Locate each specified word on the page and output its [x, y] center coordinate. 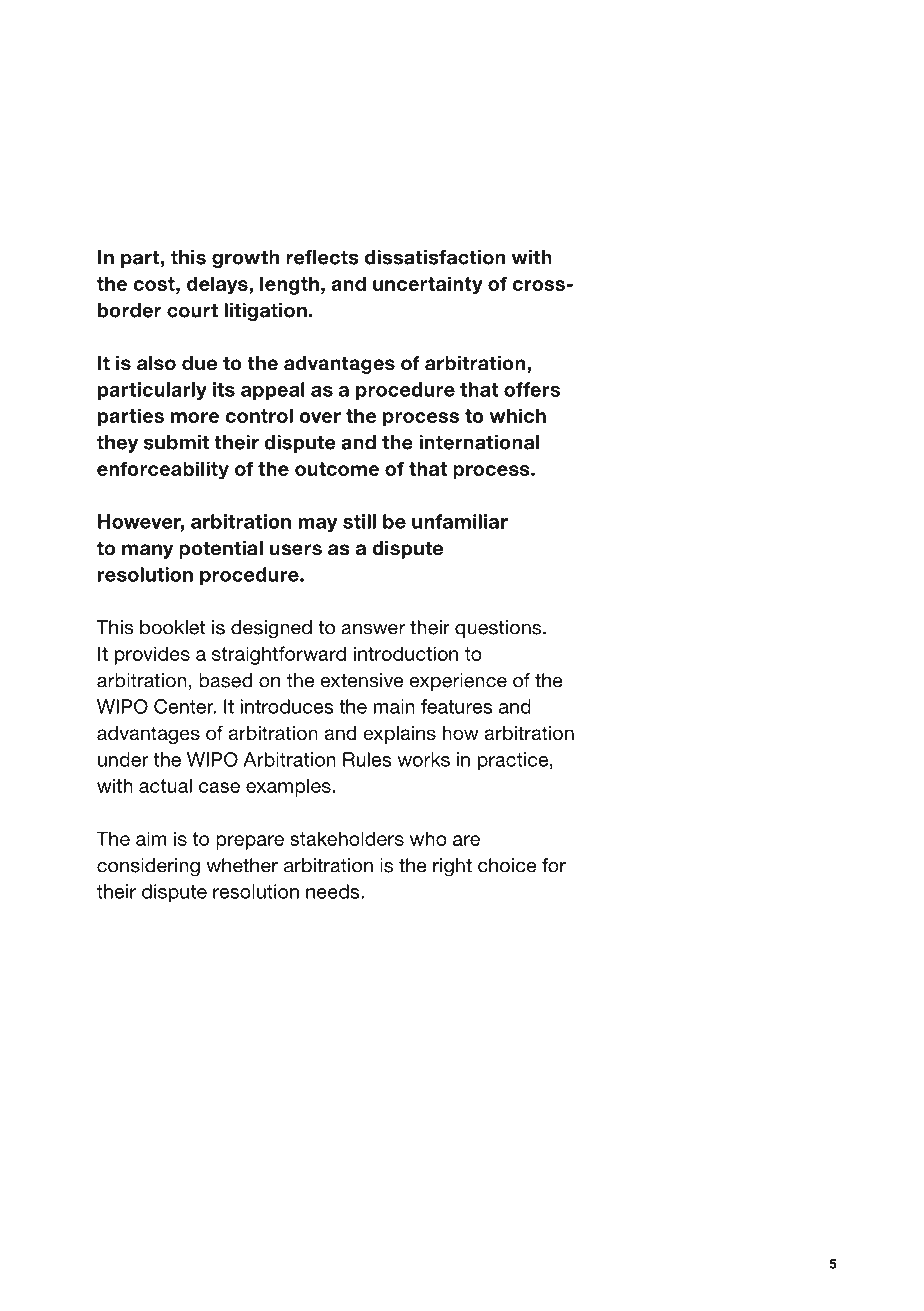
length [289, 285]
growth [245, 259]
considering [148, 867]
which [518, 415]
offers [532, 389]
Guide [688, 74]
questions [499, 629]
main [394, 706]
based [225, 680]
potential [221, 550]
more [195, 417]
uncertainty [428, 285]
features [457, 706]
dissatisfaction [435, 257]
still [359, 521]
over [320, 417]
